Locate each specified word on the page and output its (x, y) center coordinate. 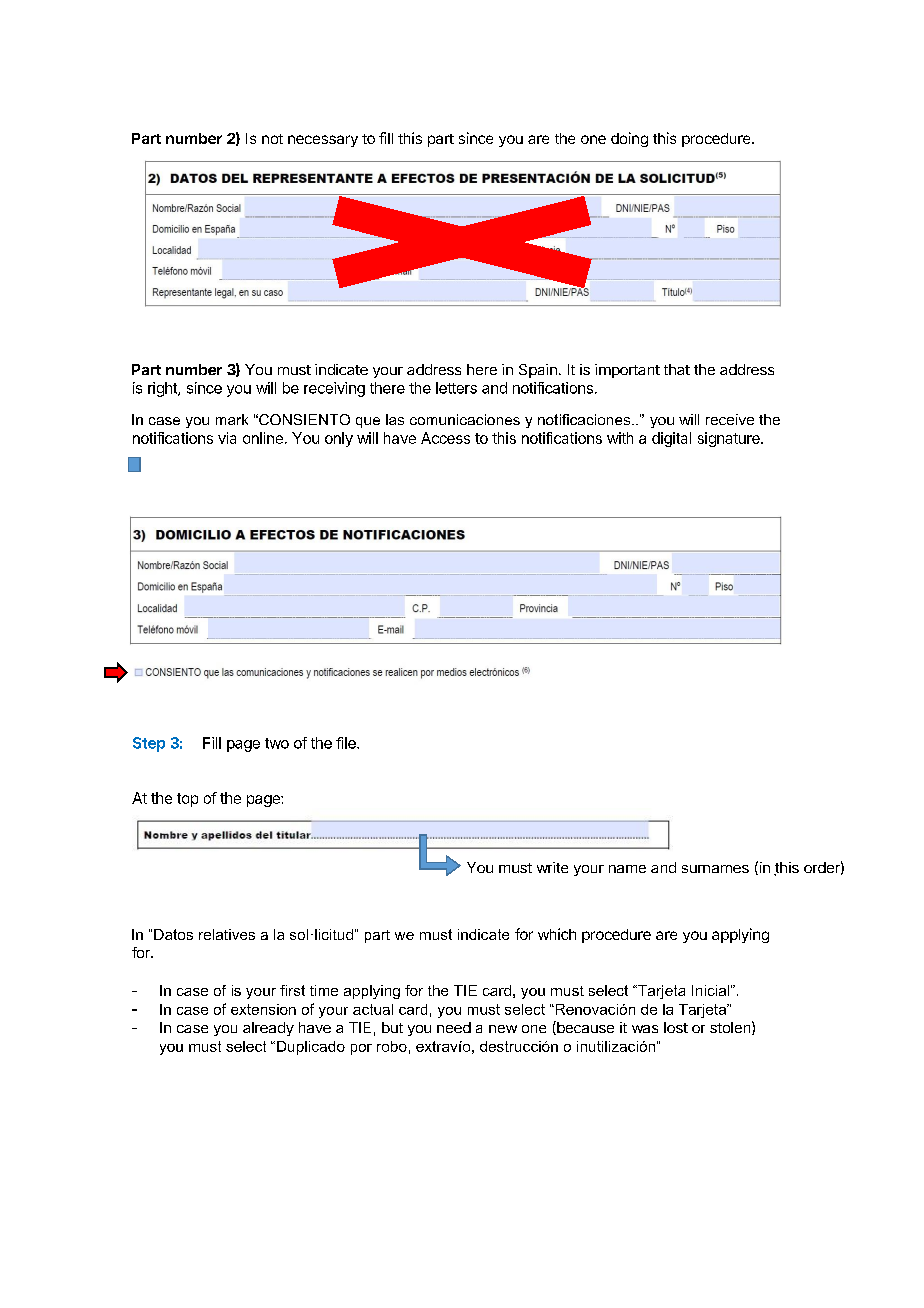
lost (676, 1027)
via (227, 438)
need (454, 1027)
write (552, 867)
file (347, 743)
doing (629, 139)
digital (671, 439)
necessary (323, 141)
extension (263, 1009)
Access (445, 438)
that (677, 369)
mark (232, 419)
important (627, 371)
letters (456, 388)
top (187, 800)
